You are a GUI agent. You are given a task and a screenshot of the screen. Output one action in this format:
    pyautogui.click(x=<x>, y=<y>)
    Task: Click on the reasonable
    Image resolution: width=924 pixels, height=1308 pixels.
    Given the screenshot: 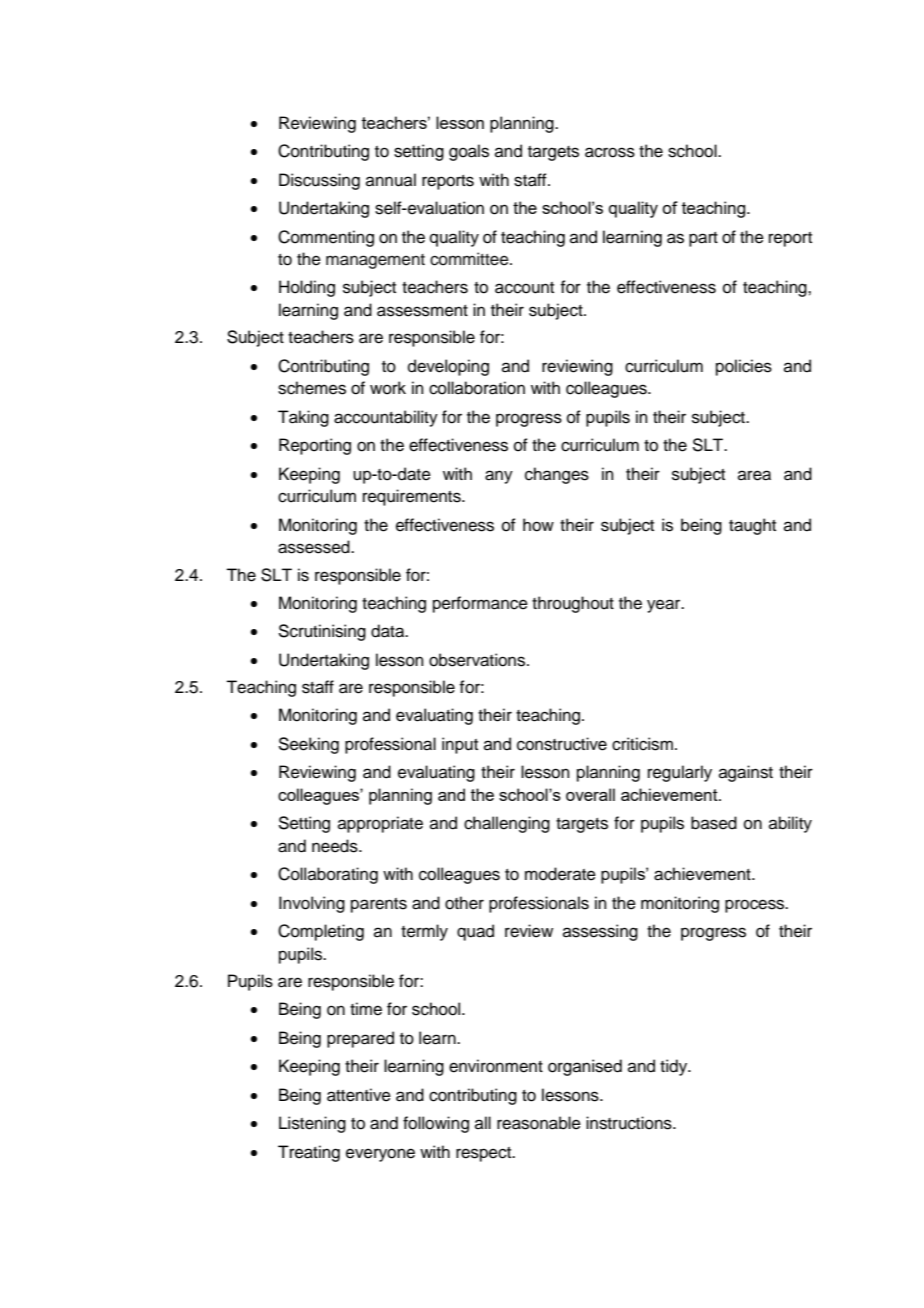 What is the action you would take?
    pyautogui.click(x=539, y=1123)
